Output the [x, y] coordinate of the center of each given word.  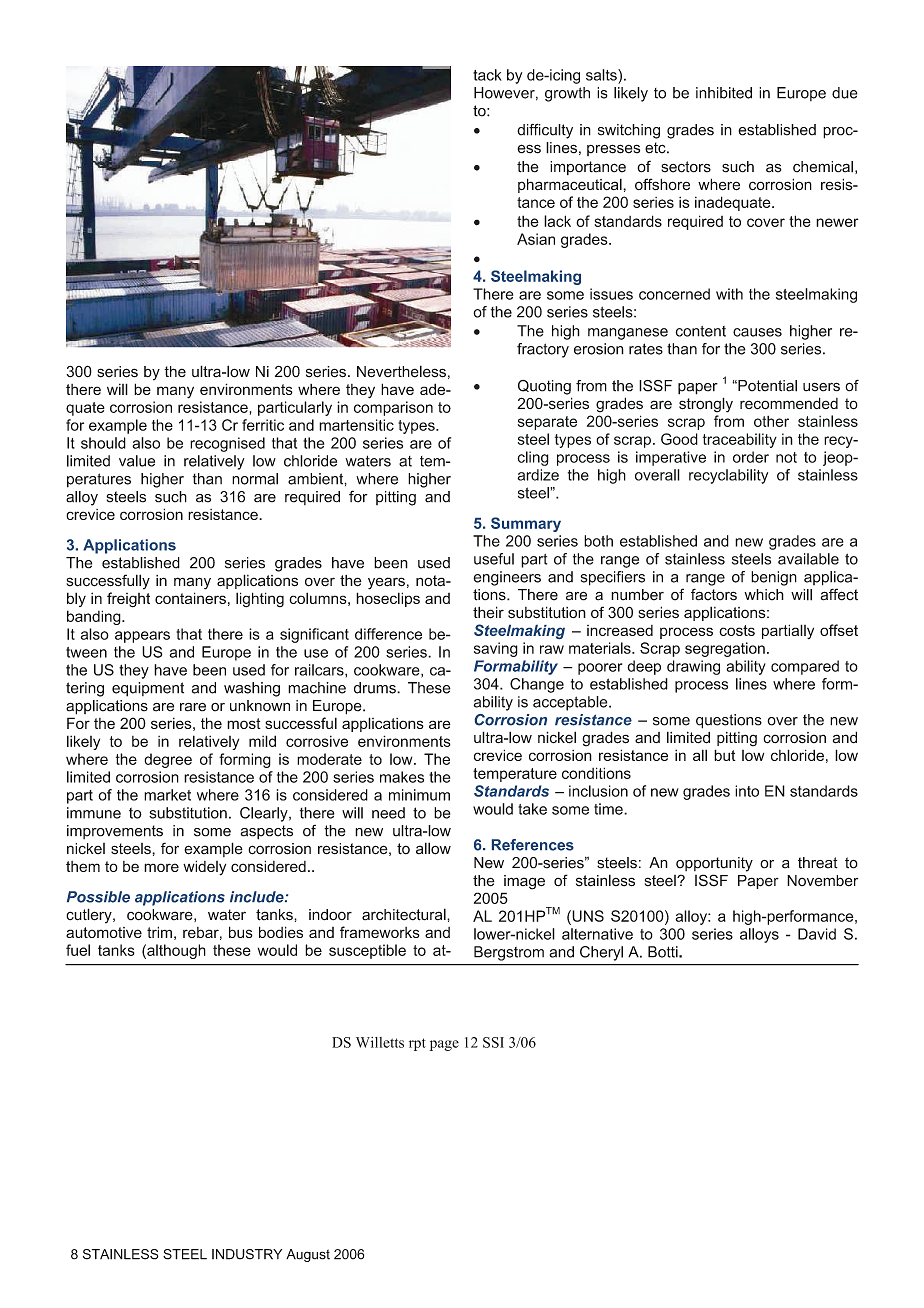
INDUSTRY [247, 1254]
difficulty [545, 131]
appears [142, 637]
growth [567, 94]
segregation [725, 649]
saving [496, 649]
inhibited [724, 93]
